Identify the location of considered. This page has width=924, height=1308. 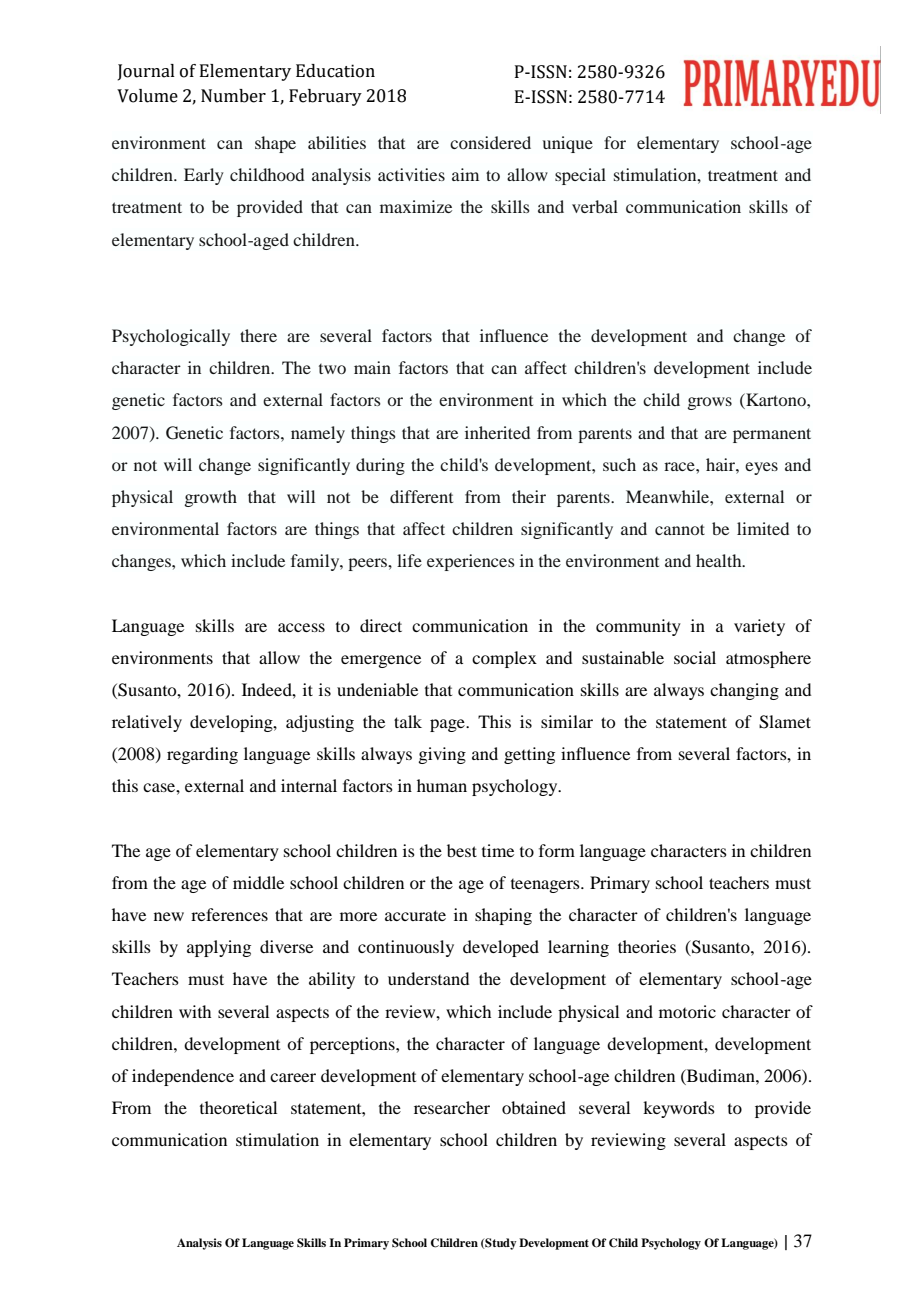
(490, 142).
